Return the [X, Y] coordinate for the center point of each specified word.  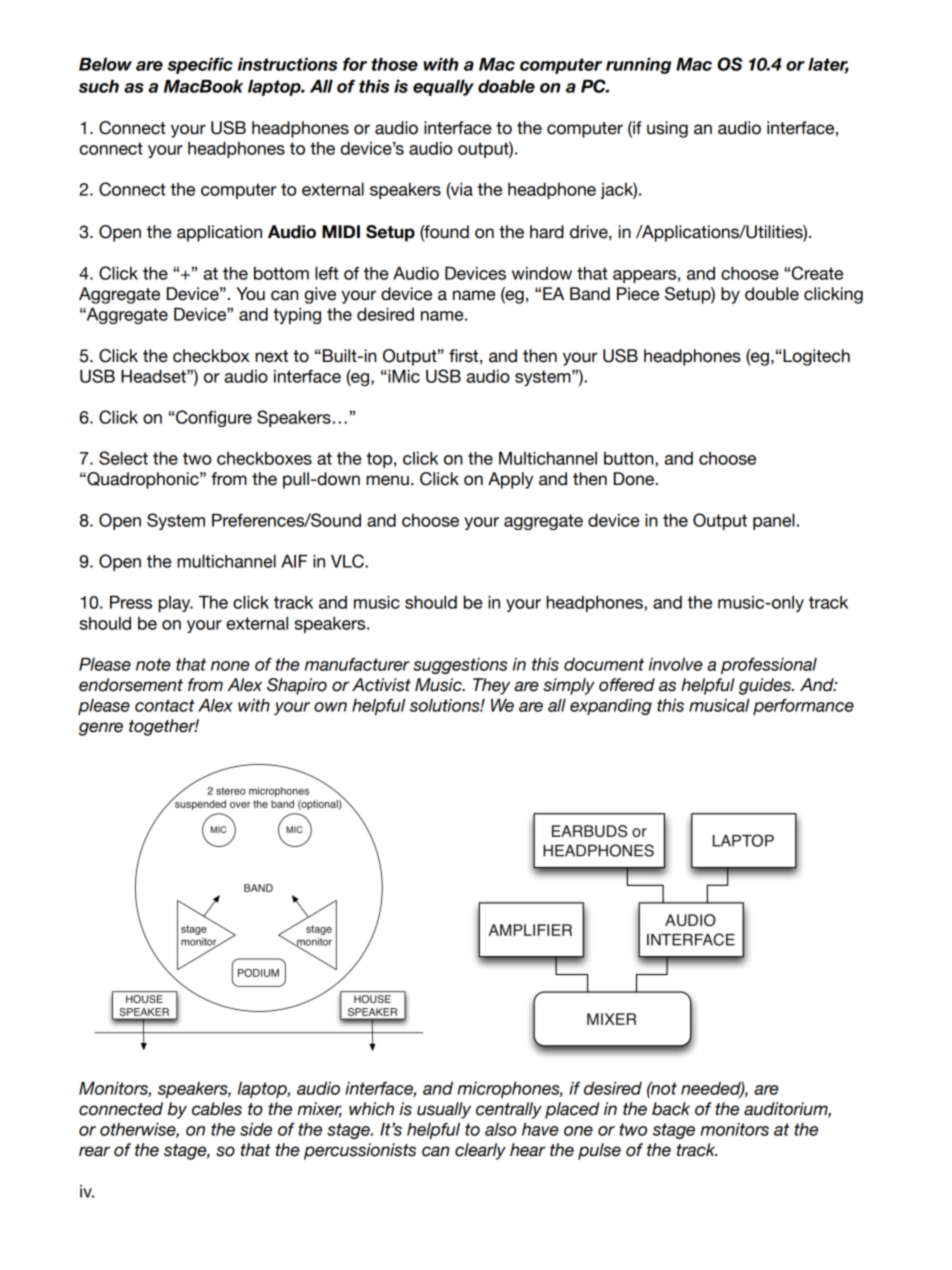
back [671, 1109]
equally [443, 87]
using [667, 129]
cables [217, 1109]
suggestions [460, 666]
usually [444, 1110]
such [99, 86]
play [176, 604]
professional [769, 666]
